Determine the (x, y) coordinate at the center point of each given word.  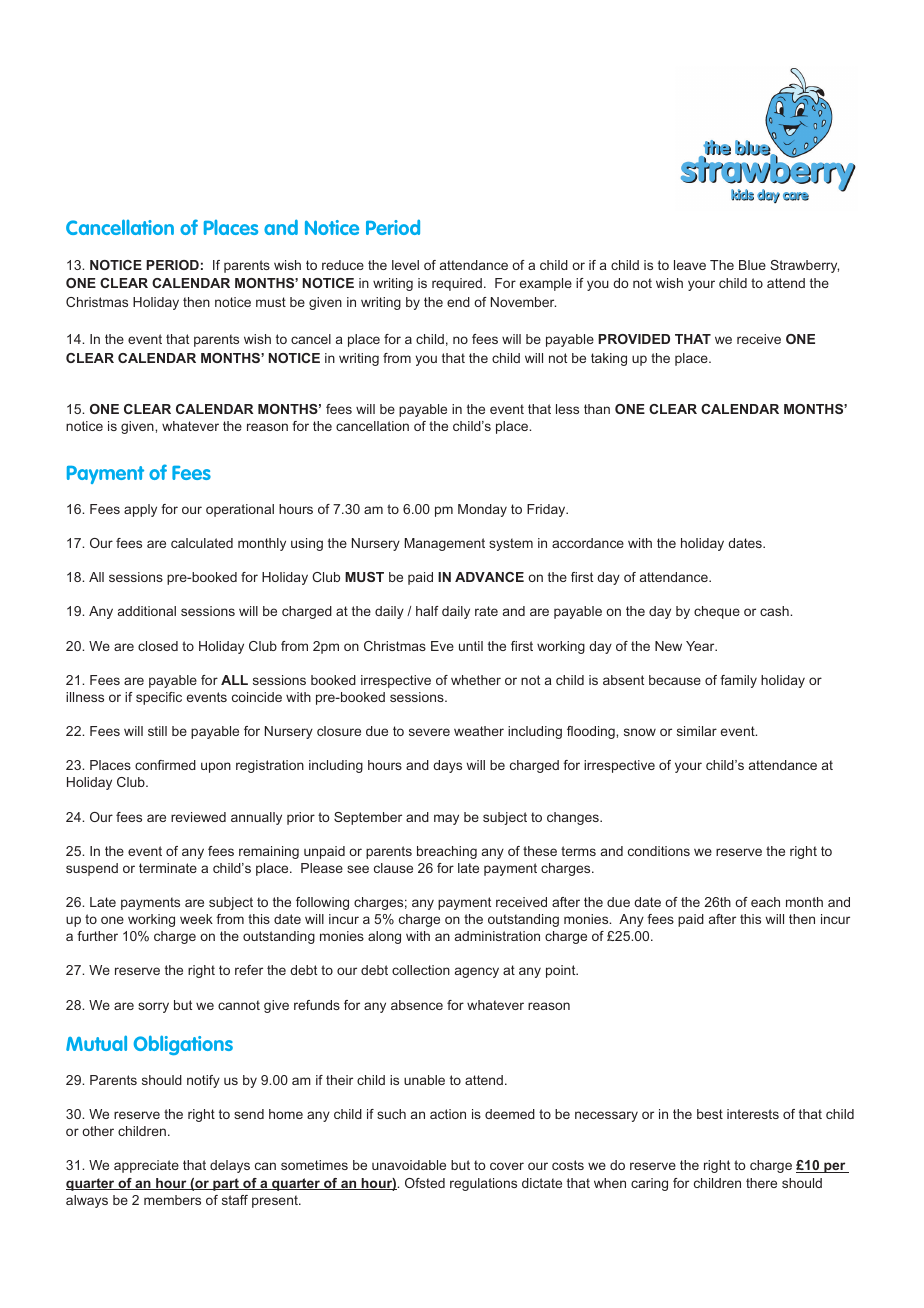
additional (147, 611)
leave (690, 265)
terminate (168, 868)
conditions (659, 851)
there (761, 1183)
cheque (717, 612)
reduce (343, 265)
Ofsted (425, 1183)
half (427, 611)
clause (393, 868)
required (457, 284)
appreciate (146, 1166)
